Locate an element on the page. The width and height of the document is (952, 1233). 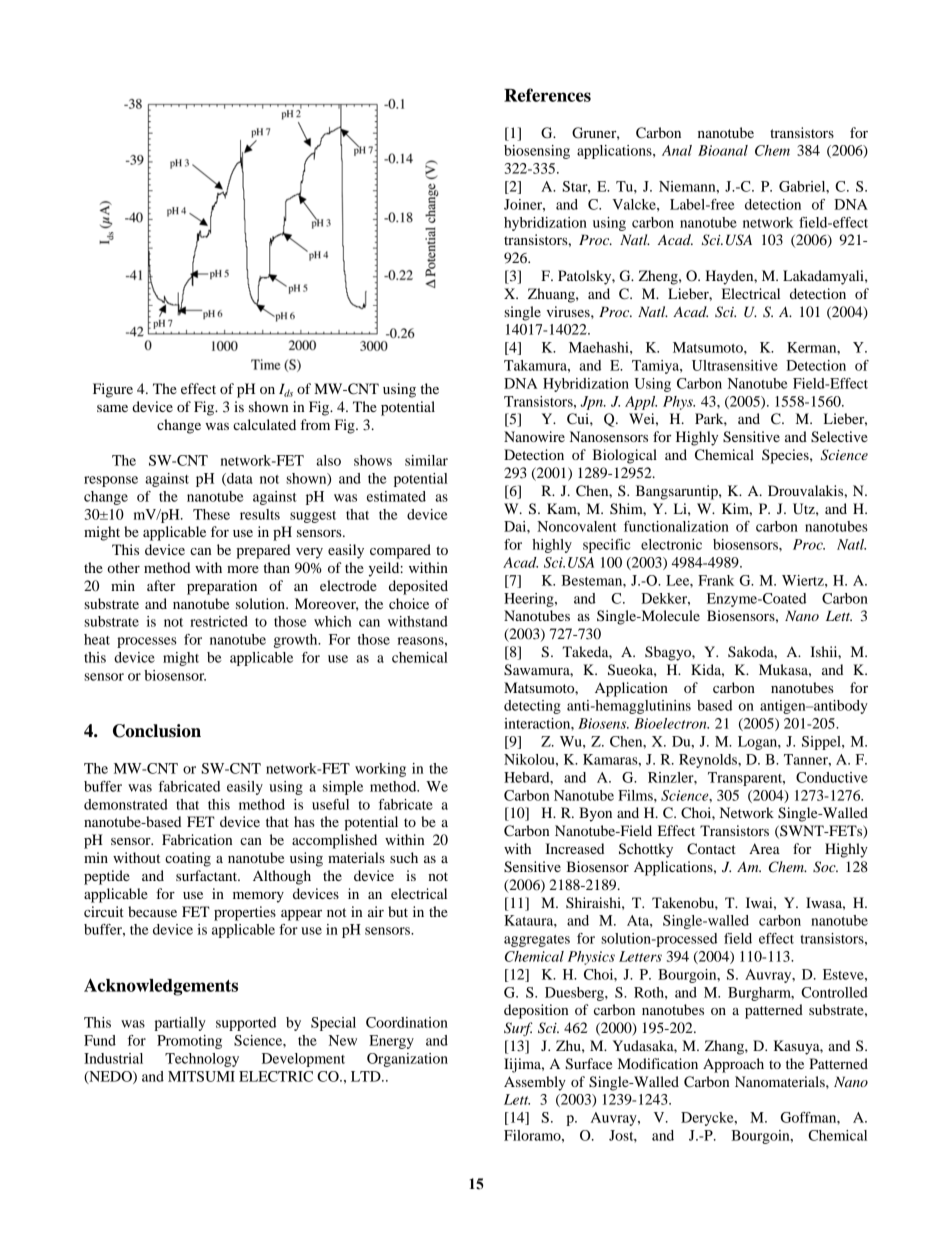
Promoting is located at coordinates (189, 1042).
